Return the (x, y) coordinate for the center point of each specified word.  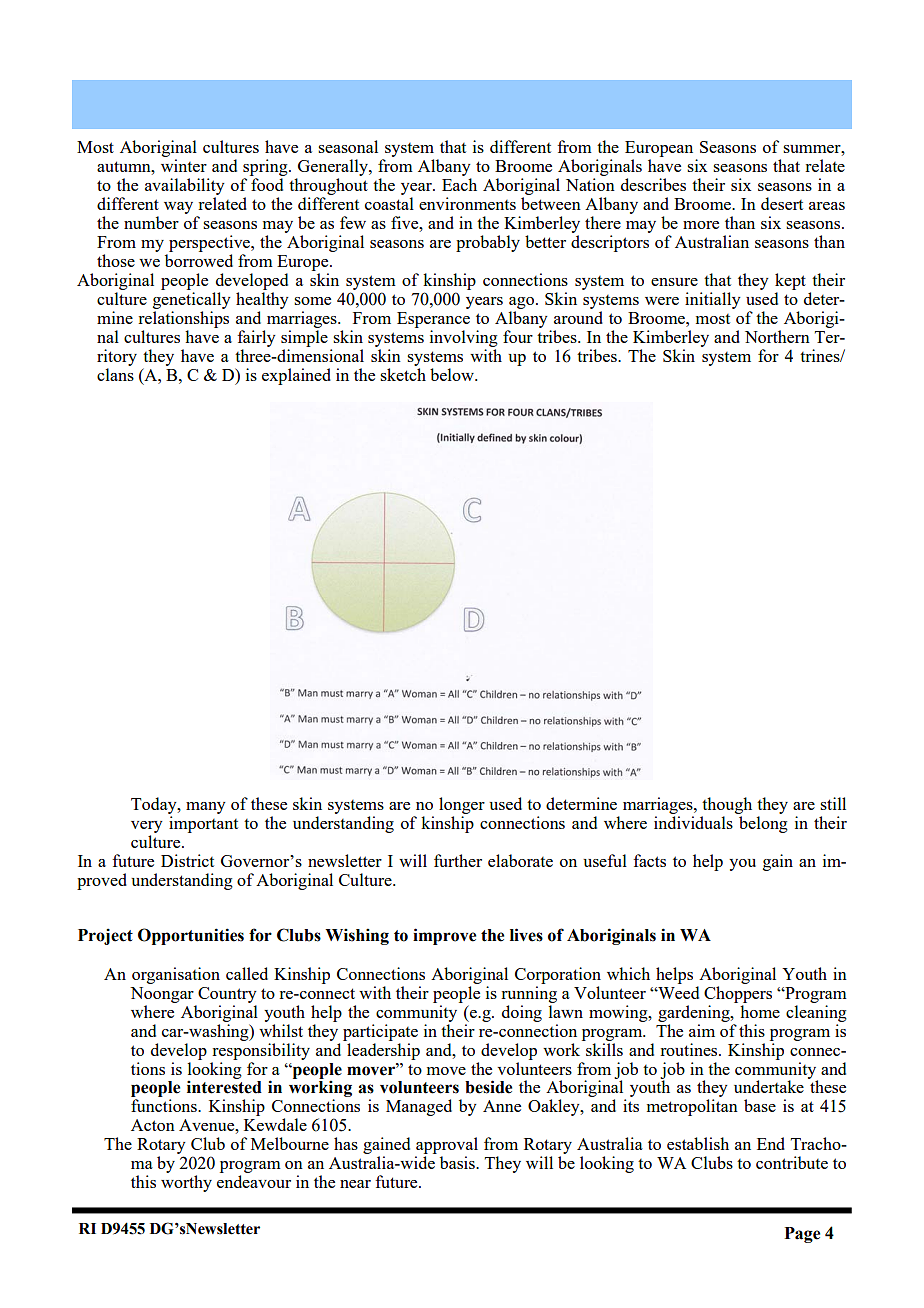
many (206, 808)
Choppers (738, 994)
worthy (186, 1183)
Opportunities (191, 936)
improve (444, 936)
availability (185, 186)
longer (462, 807)
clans (115, 374)
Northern (777, 336)
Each (459, 184)
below (453, 374)
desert (782, 203)
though (726, 807)
